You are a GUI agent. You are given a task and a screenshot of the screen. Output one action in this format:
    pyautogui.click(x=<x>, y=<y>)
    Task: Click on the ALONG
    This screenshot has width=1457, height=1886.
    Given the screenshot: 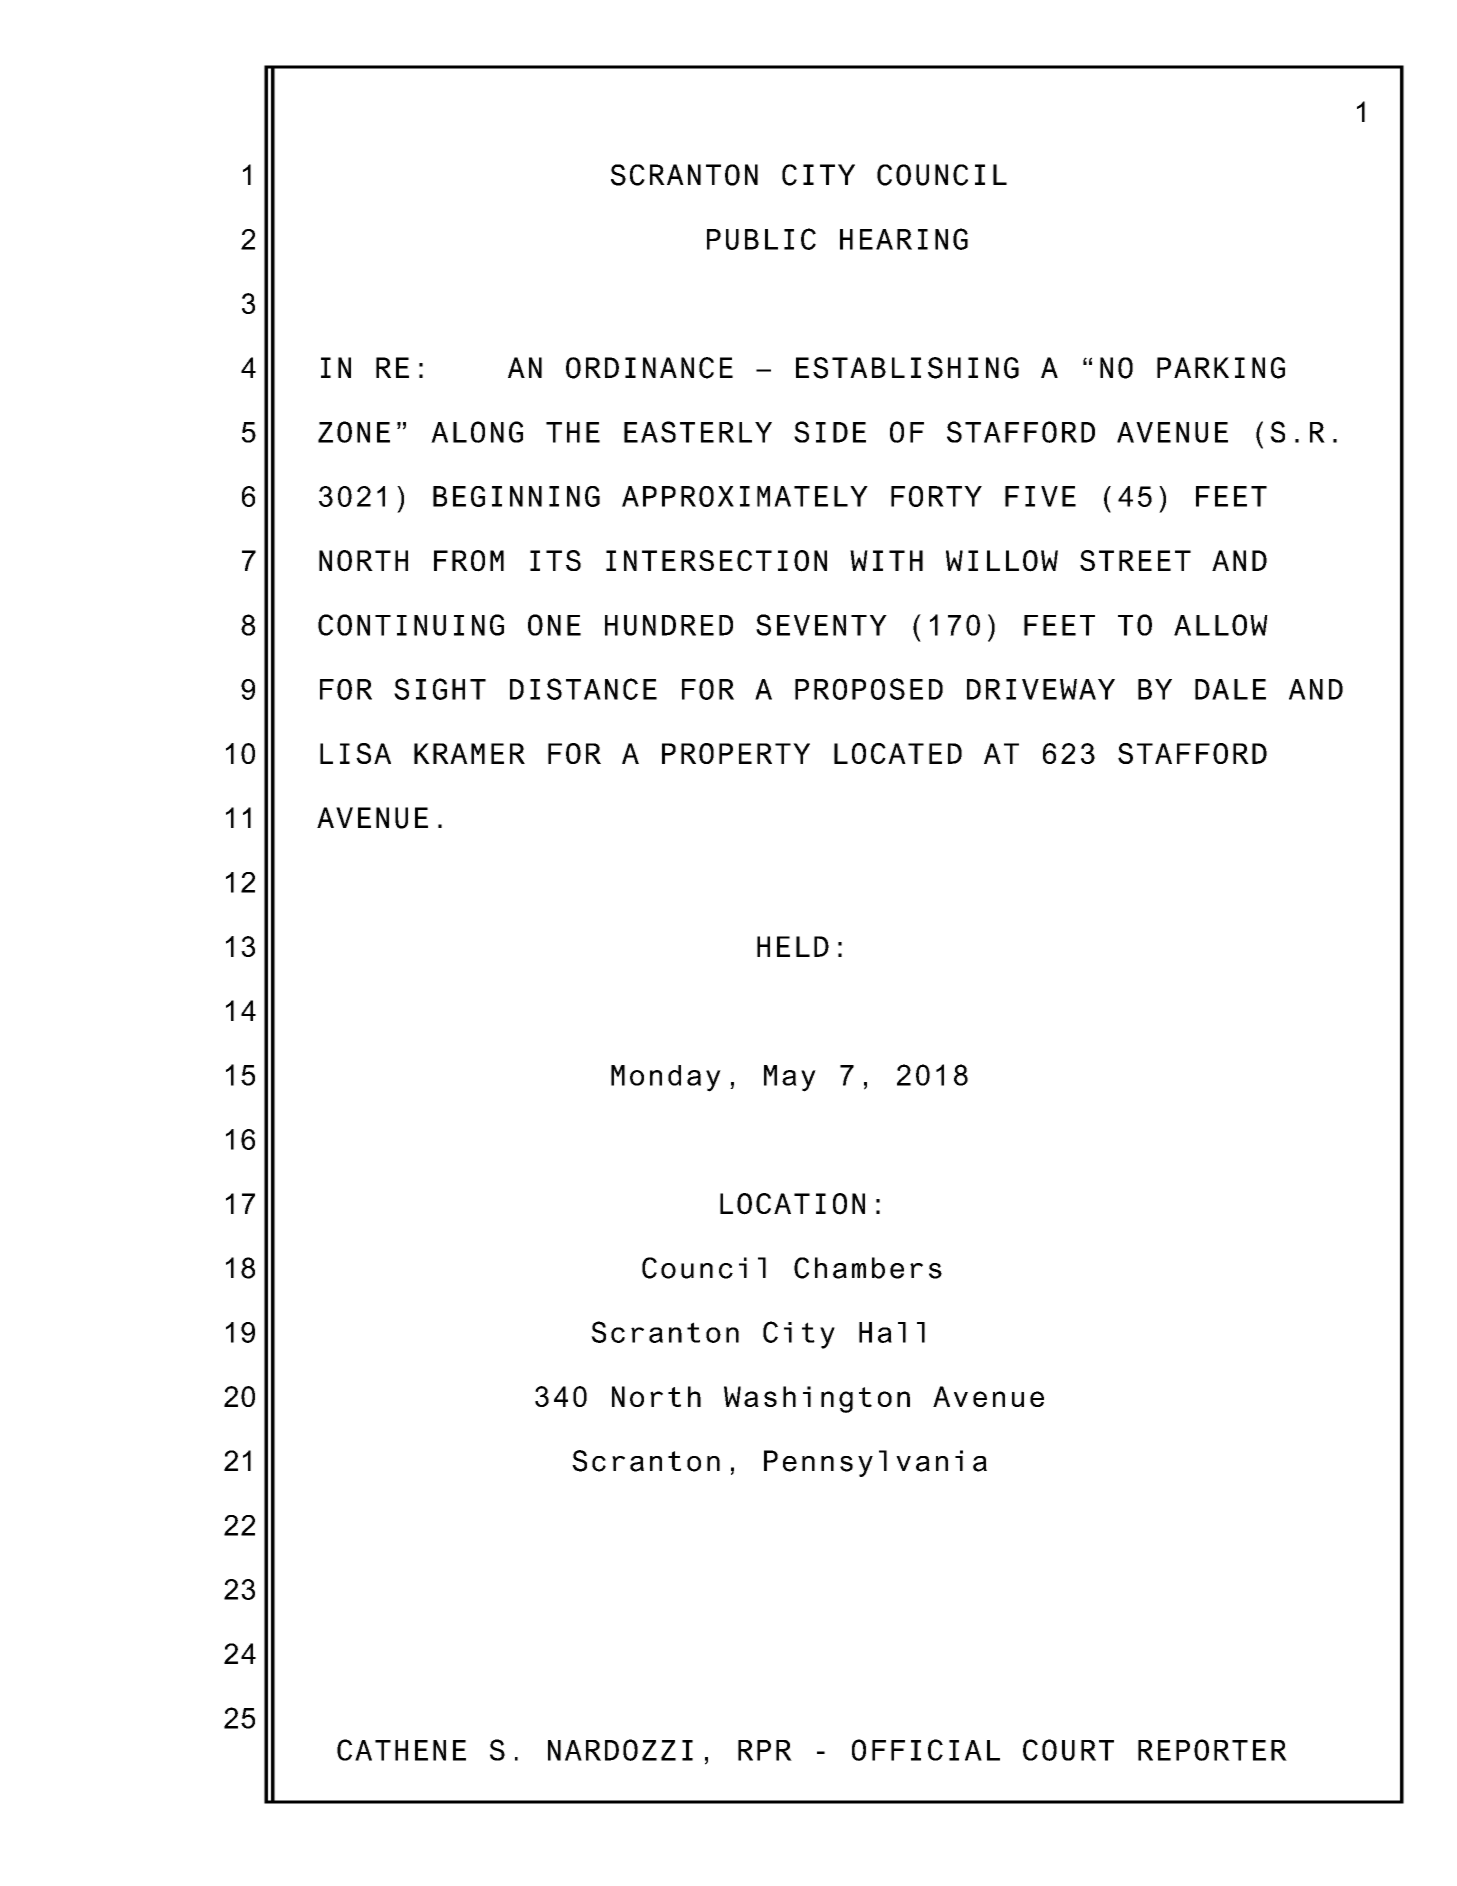 What is the action you would take?
    pyautogui.click(x=477, y=432)
